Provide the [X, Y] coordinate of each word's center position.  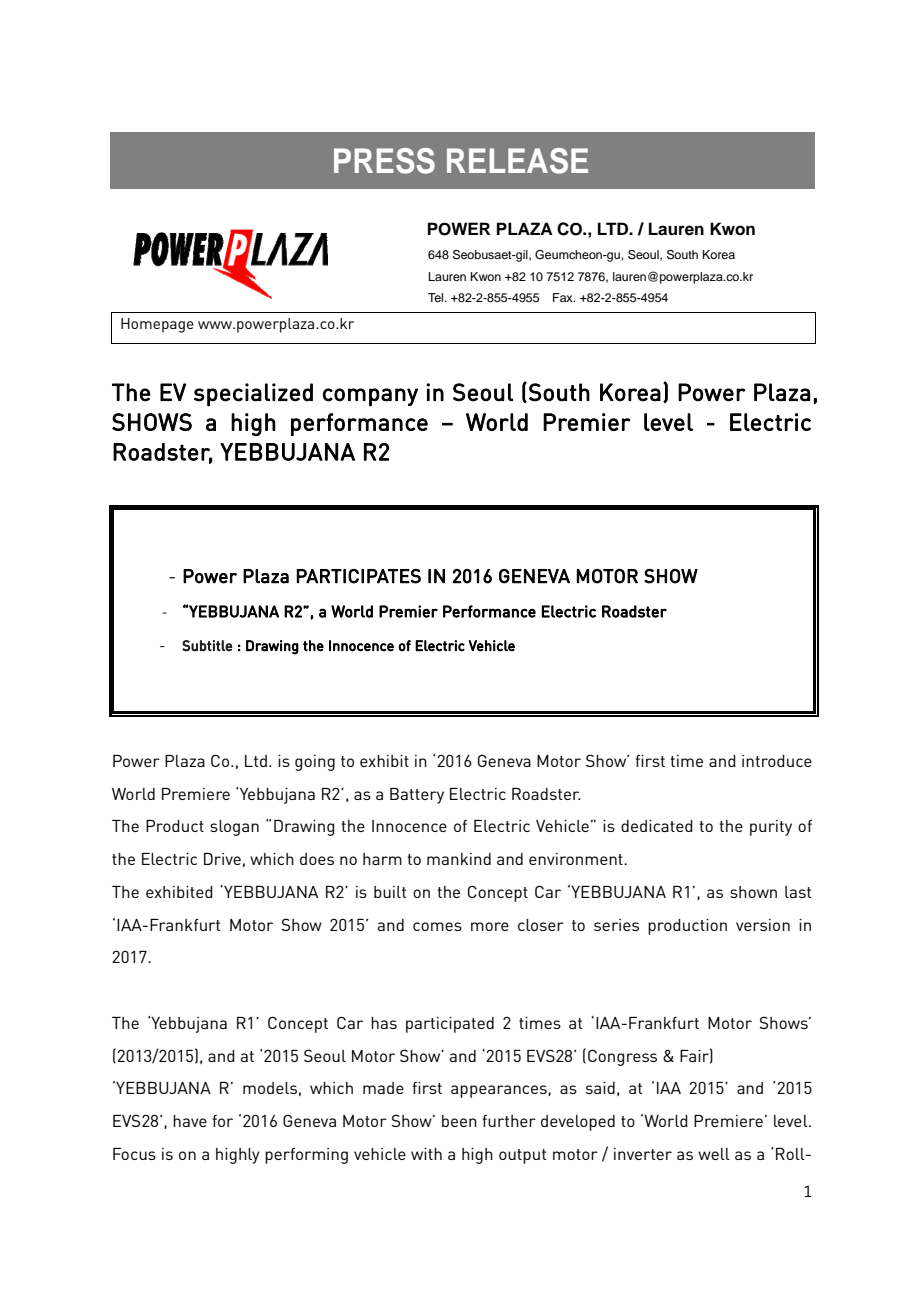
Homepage [157, 325]
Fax [564, 297]
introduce [777, 761]
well [714, 1154]
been [459, 1121]
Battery [417, 796]
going [315, 763]
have [190, 1121]
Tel [437, 297]
